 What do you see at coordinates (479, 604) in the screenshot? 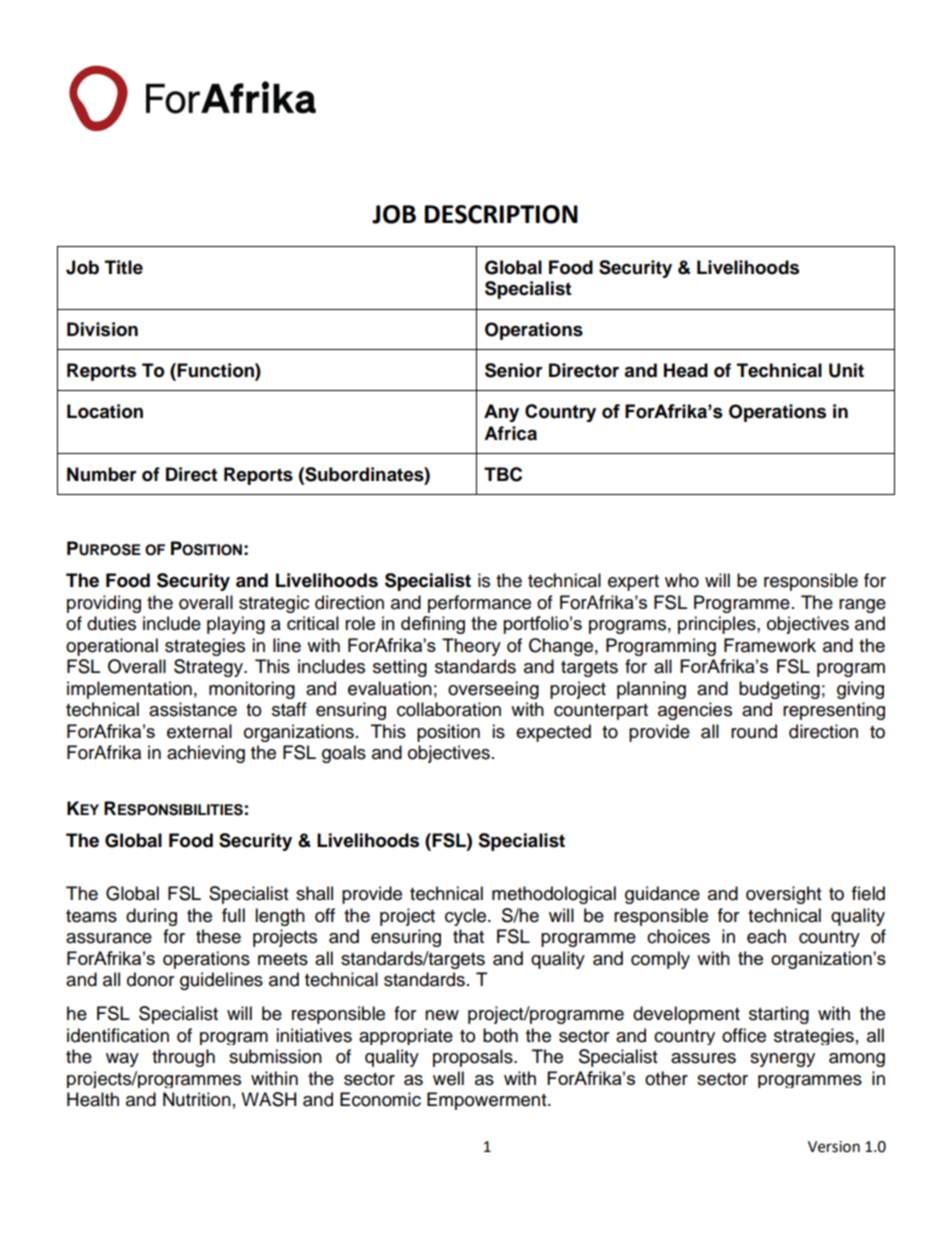
I see `performance` at bounding box center [479, 604].
